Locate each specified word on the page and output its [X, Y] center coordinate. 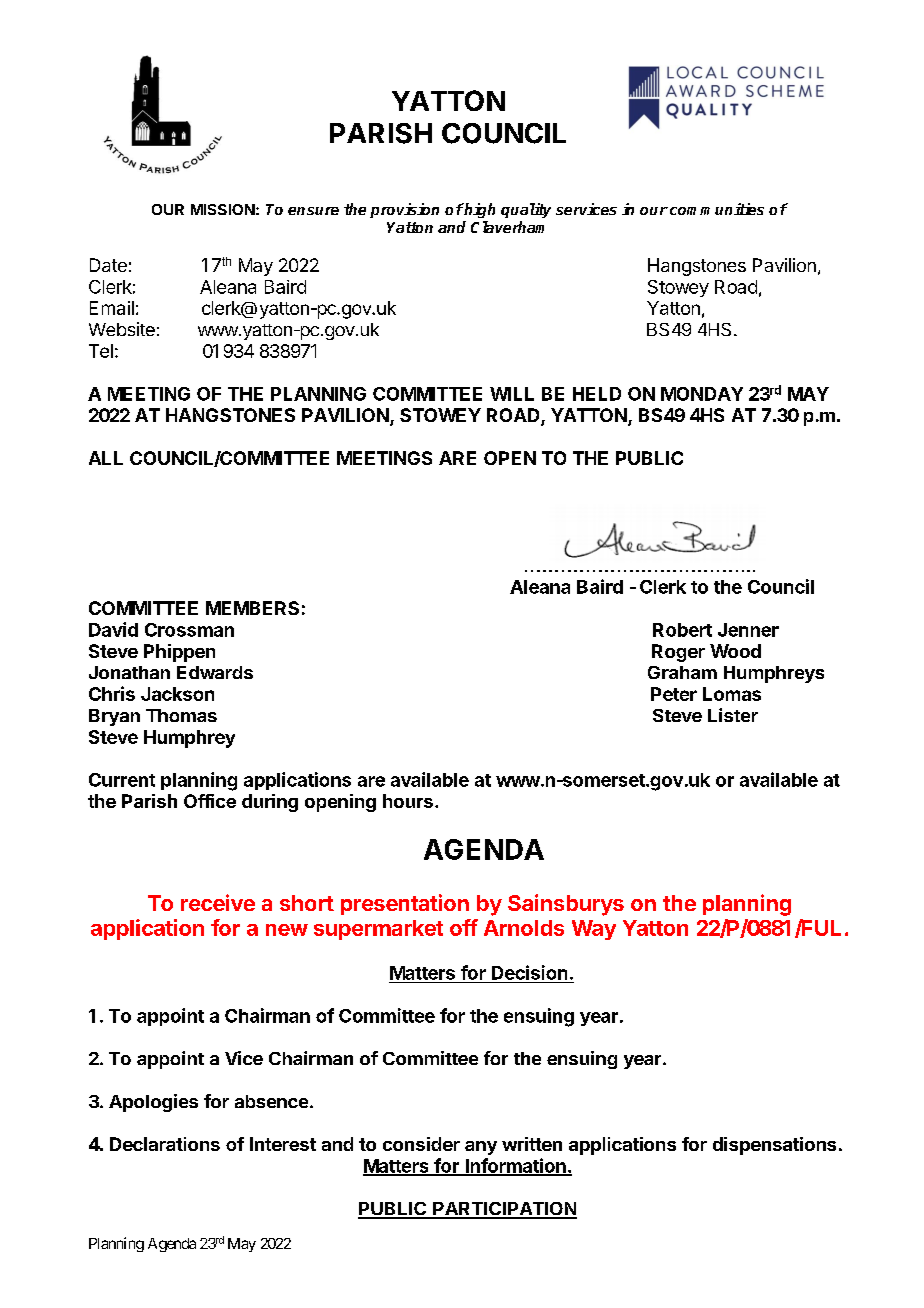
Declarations [165, 1144]
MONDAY [702, 394]
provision [404, 210]
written [532, 1144]
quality [526, 210]
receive [218, 902]
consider [421, 1144]
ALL [106, 458]
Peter [674, 694]
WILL [512, 394]
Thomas [181, 715]
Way [594, 930]
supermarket [378, 930]
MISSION [223, 209]
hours [408, 801]
